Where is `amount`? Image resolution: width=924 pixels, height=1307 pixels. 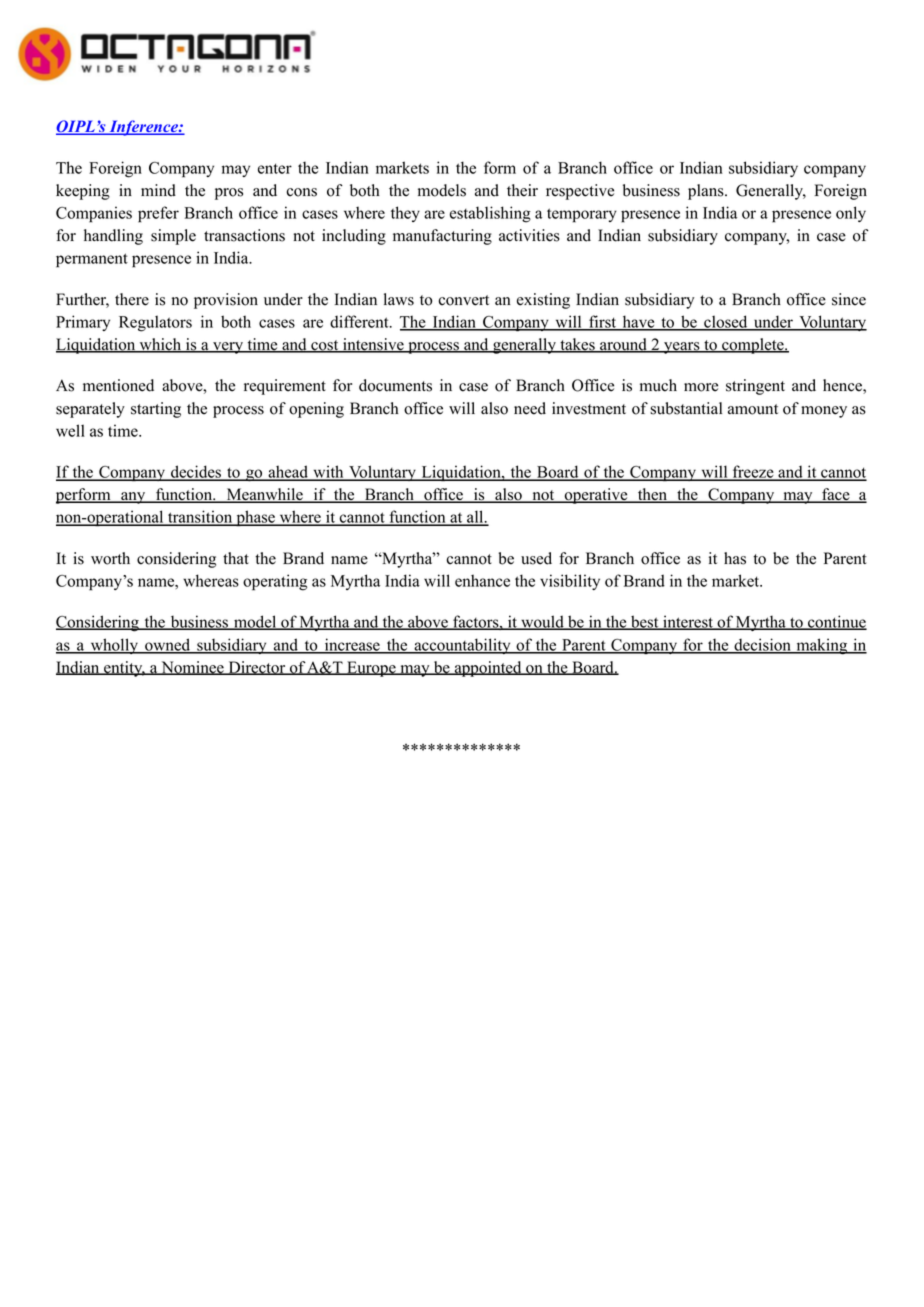
amount is located at coordinates (753, 409).
